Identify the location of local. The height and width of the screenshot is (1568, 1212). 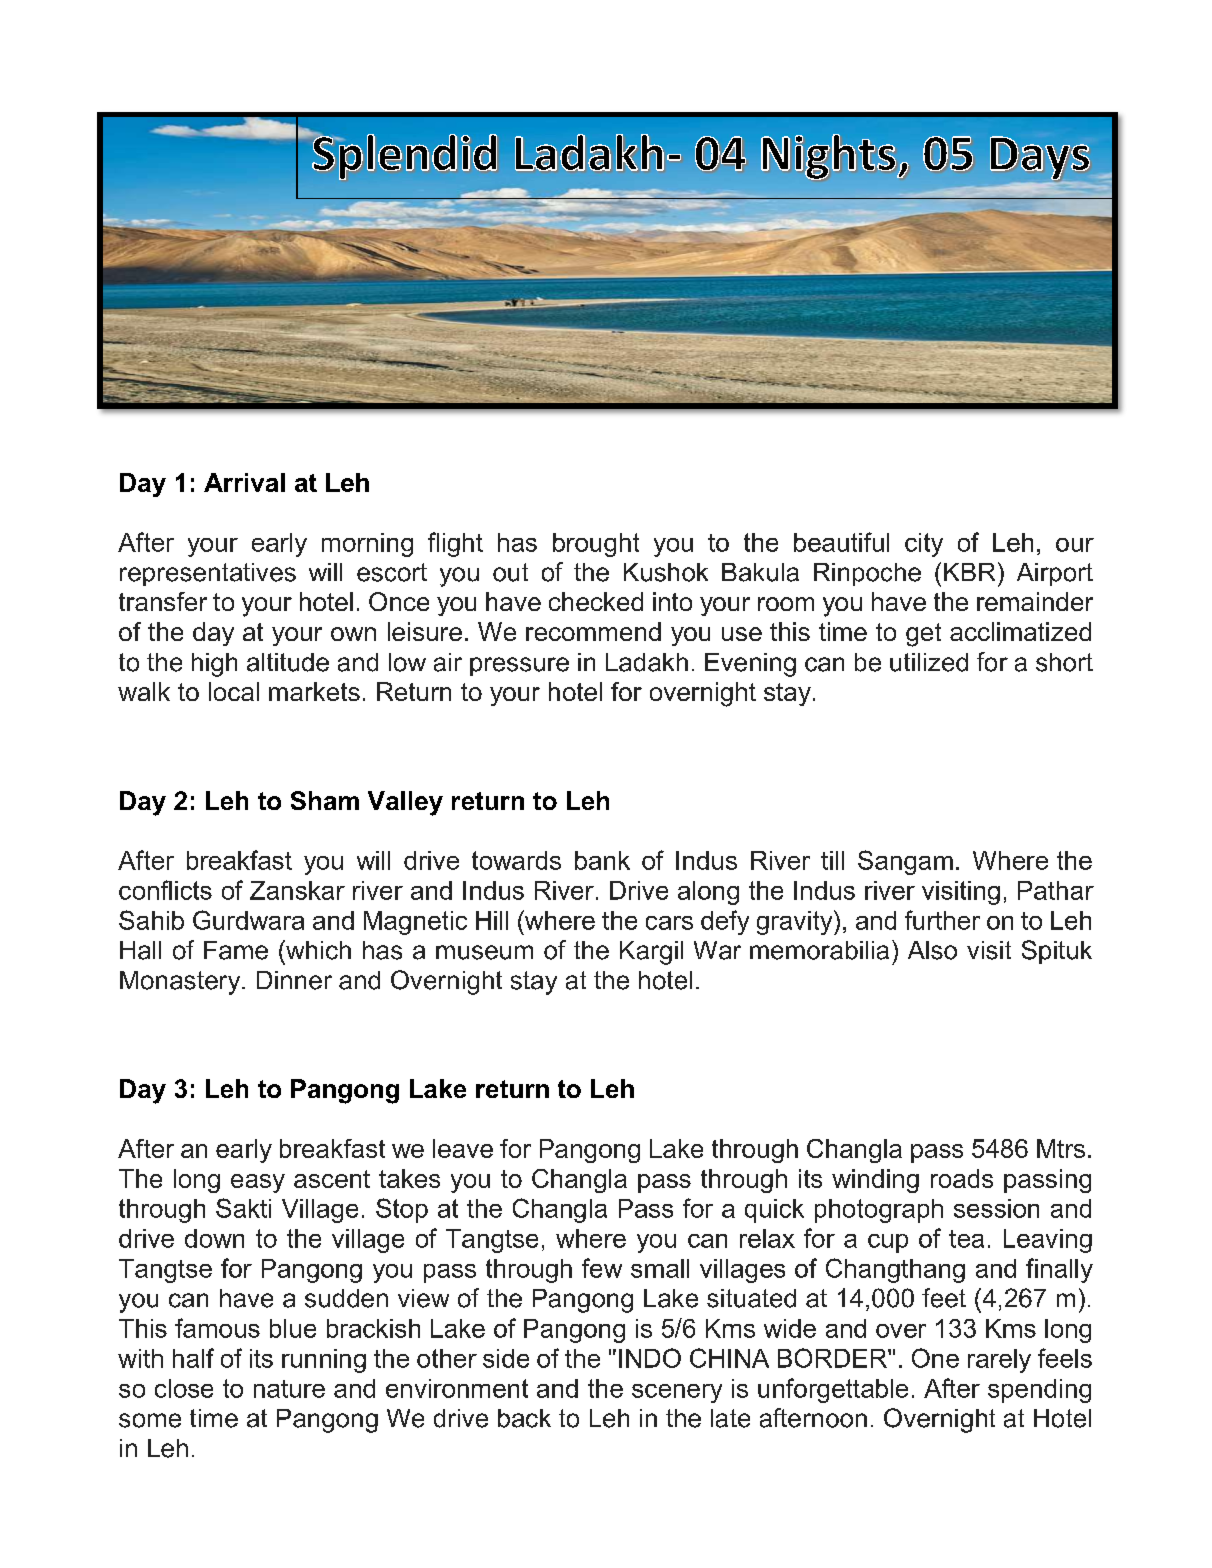
(234, 691).
